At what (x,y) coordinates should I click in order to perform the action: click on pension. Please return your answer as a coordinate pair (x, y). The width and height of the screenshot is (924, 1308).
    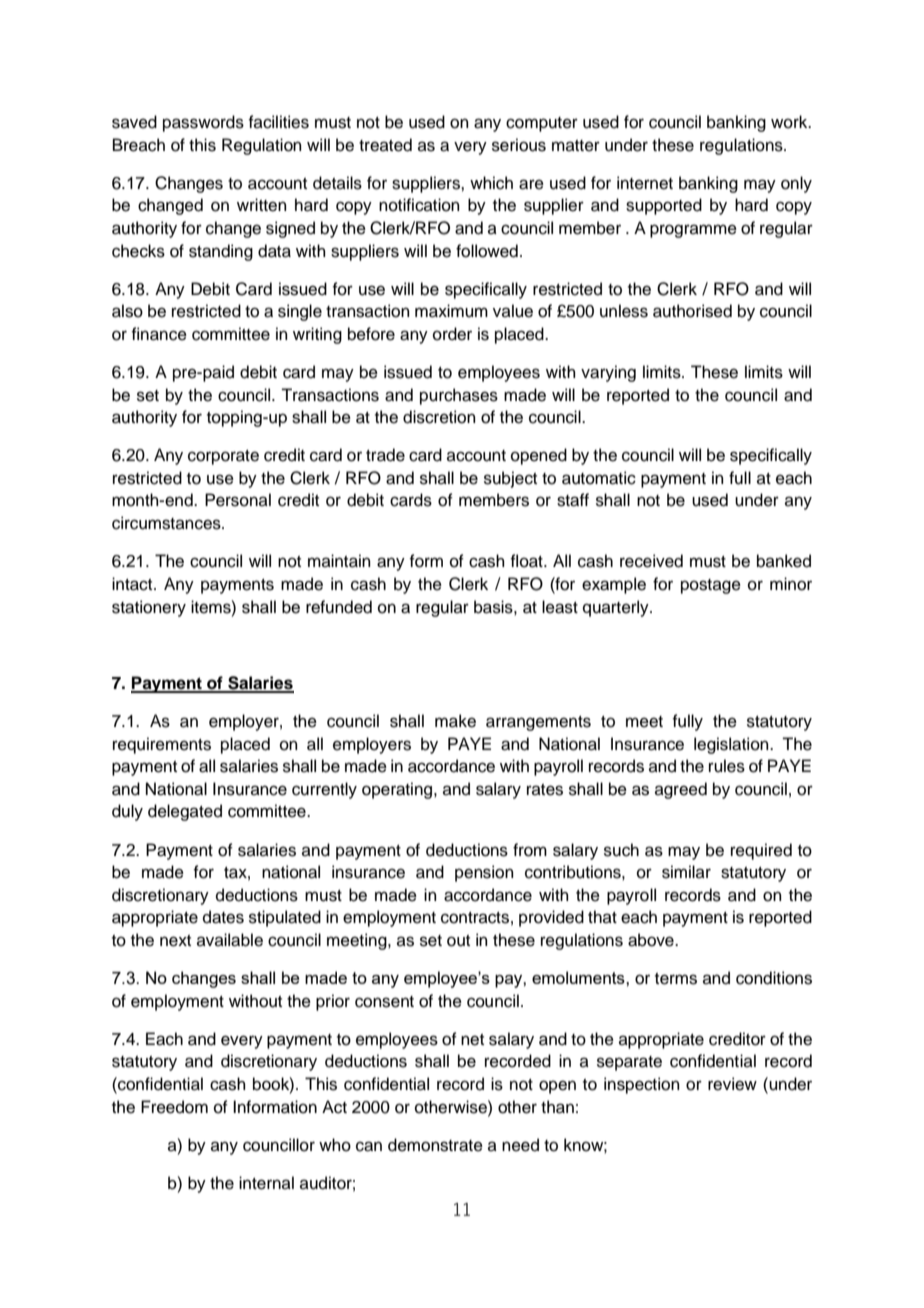
    Looking at the image, I should click on (484, 873).
